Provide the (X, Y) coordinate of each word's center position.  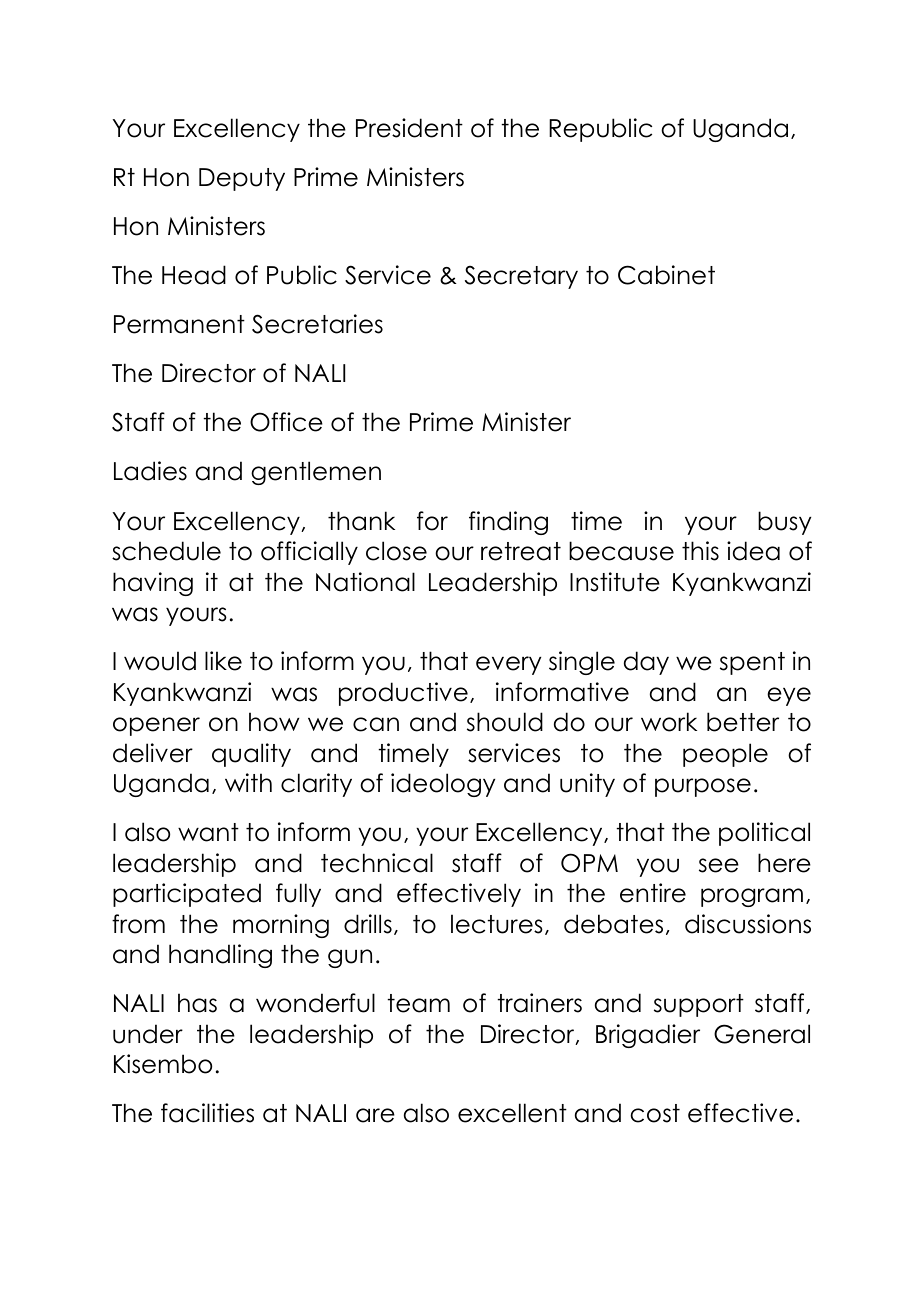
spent (752, 663)
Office (286, 422)
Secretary (521, 277)
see (719, 865)
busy (784, 523)
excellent (512, 1113)
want (208, 832)
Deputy (242, 179)
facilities (207, 1113)
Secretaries (317, 324)
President (409, 128)
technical (377, 863)
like (223, 661)
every (508, 665)
